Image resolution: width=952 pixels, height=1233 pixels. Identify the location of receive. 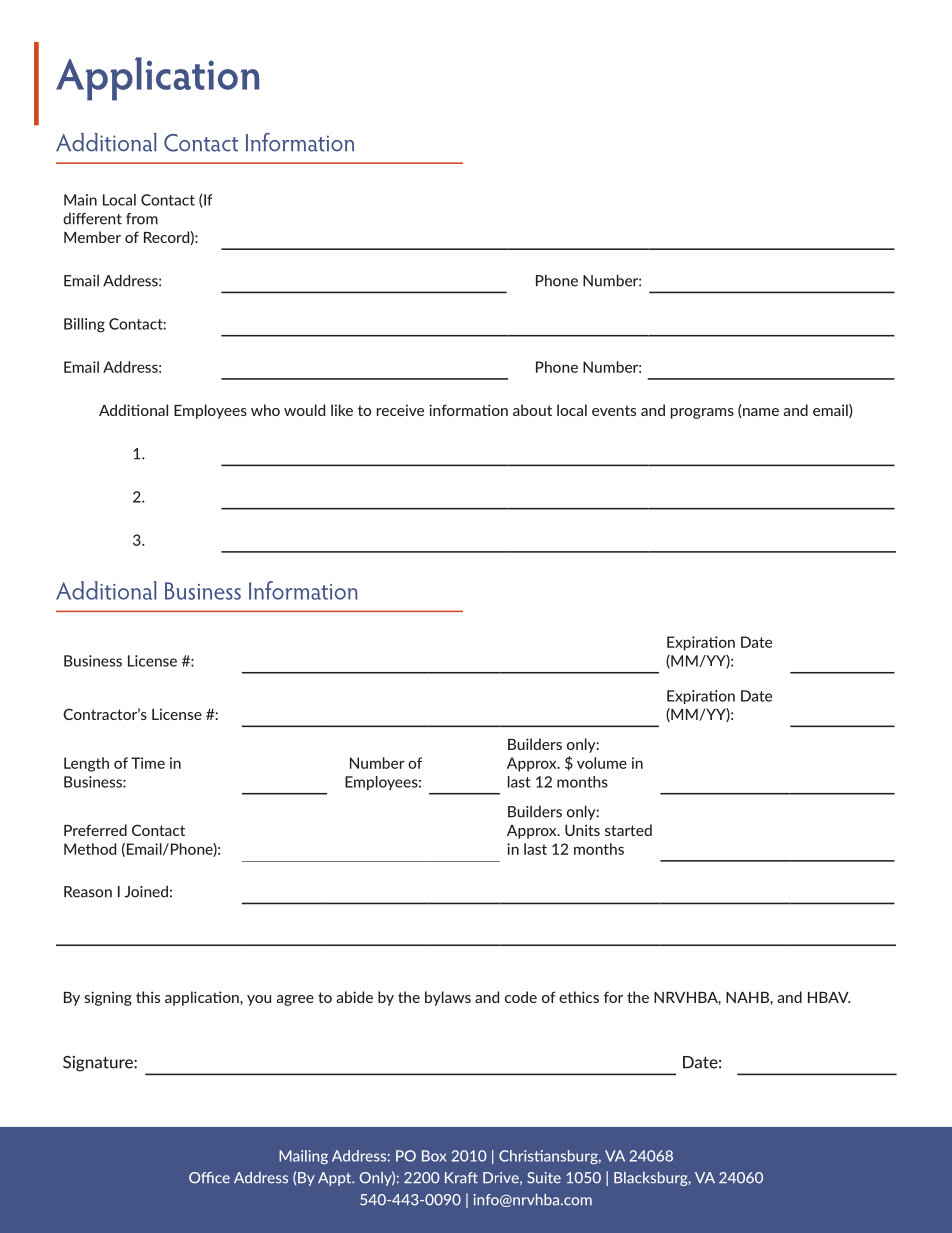
(400, 410).
